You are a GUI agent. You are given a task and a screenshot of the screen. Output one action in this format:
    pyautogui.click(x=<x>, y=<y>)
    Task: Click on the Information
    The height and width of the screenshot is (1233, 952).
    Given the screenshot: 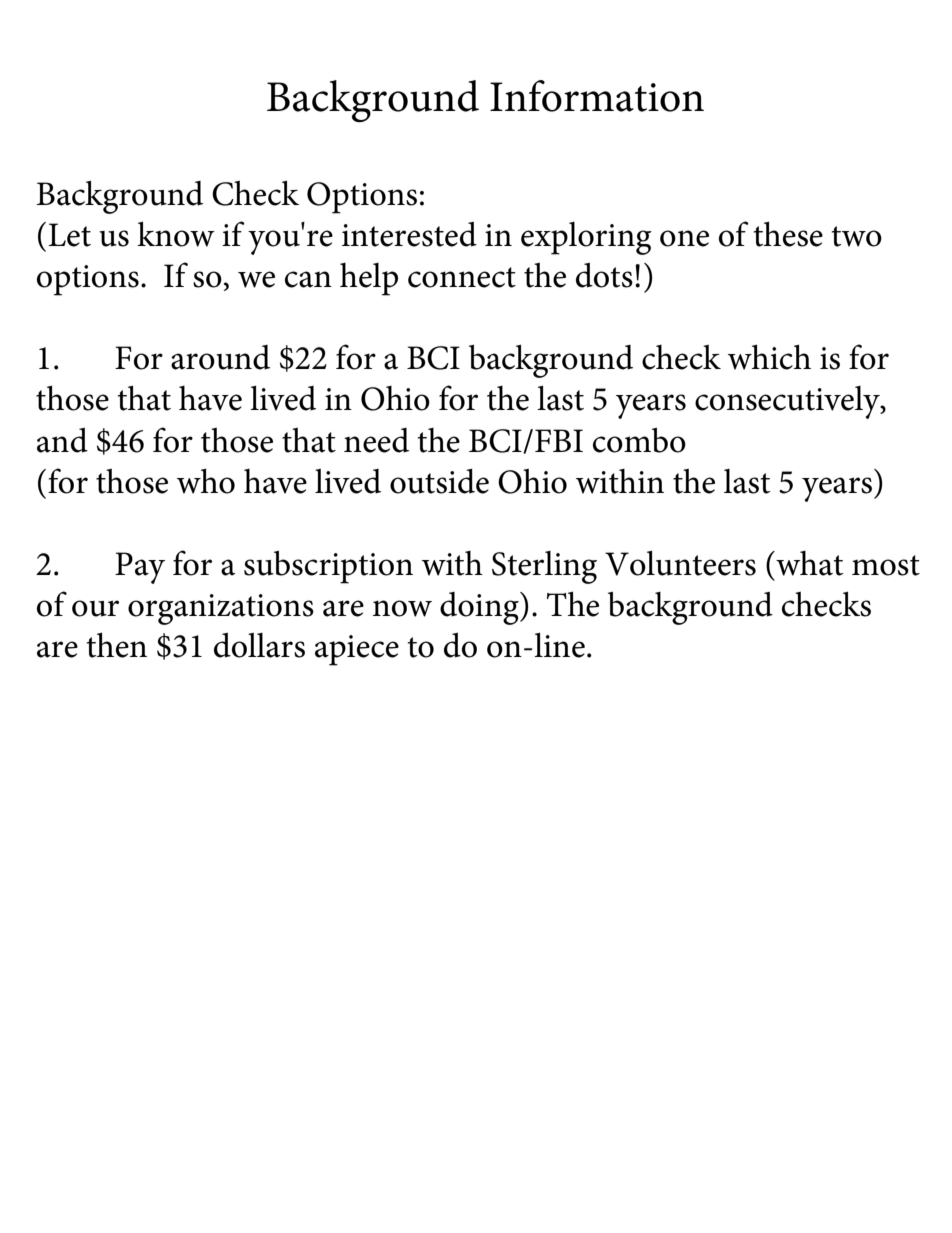 What is the action you would take?
    pyautogui.click(x=597, y=96)
